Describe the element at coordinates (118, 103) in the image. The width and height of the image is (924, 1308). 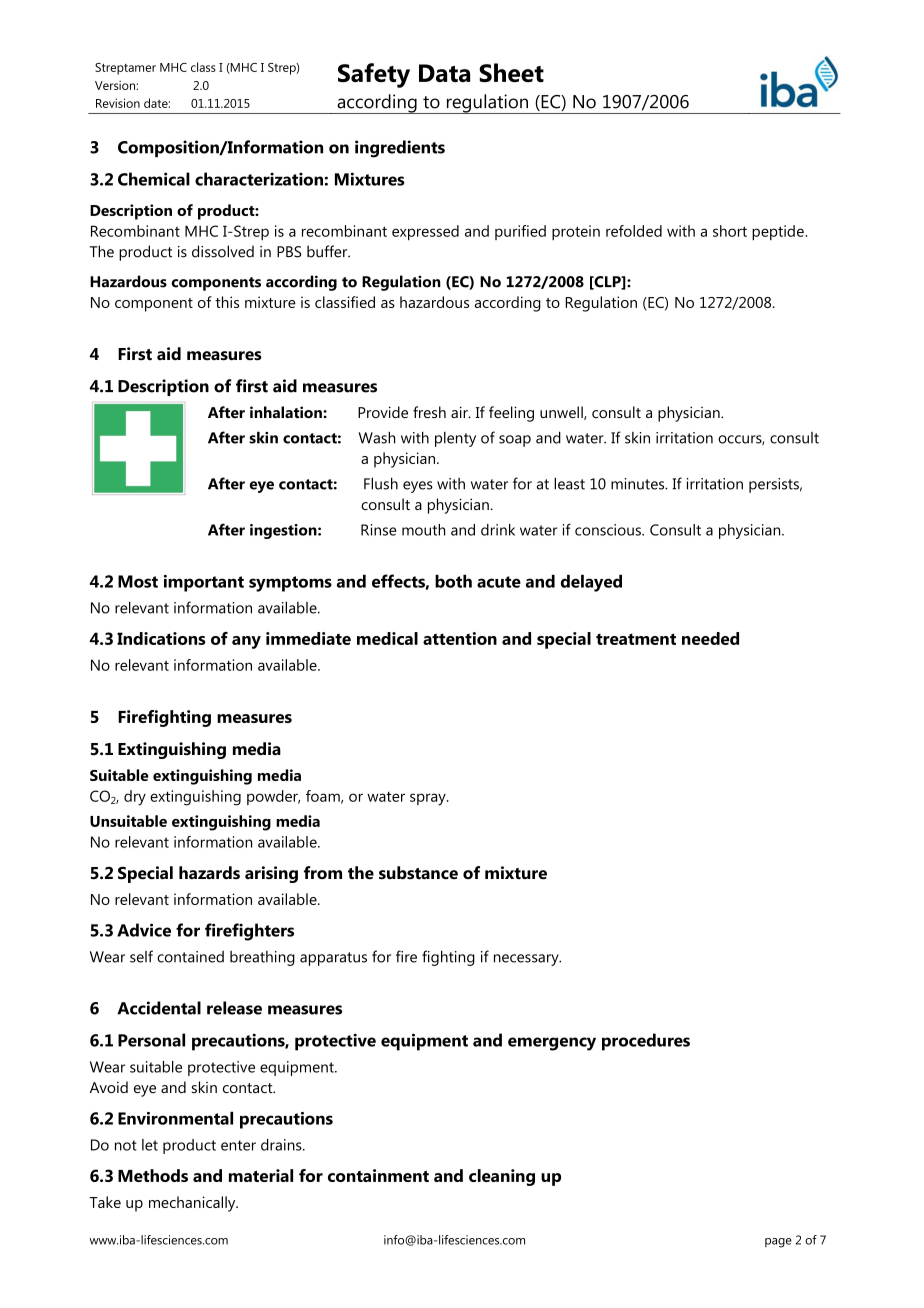
I see `Revision` at that location.
